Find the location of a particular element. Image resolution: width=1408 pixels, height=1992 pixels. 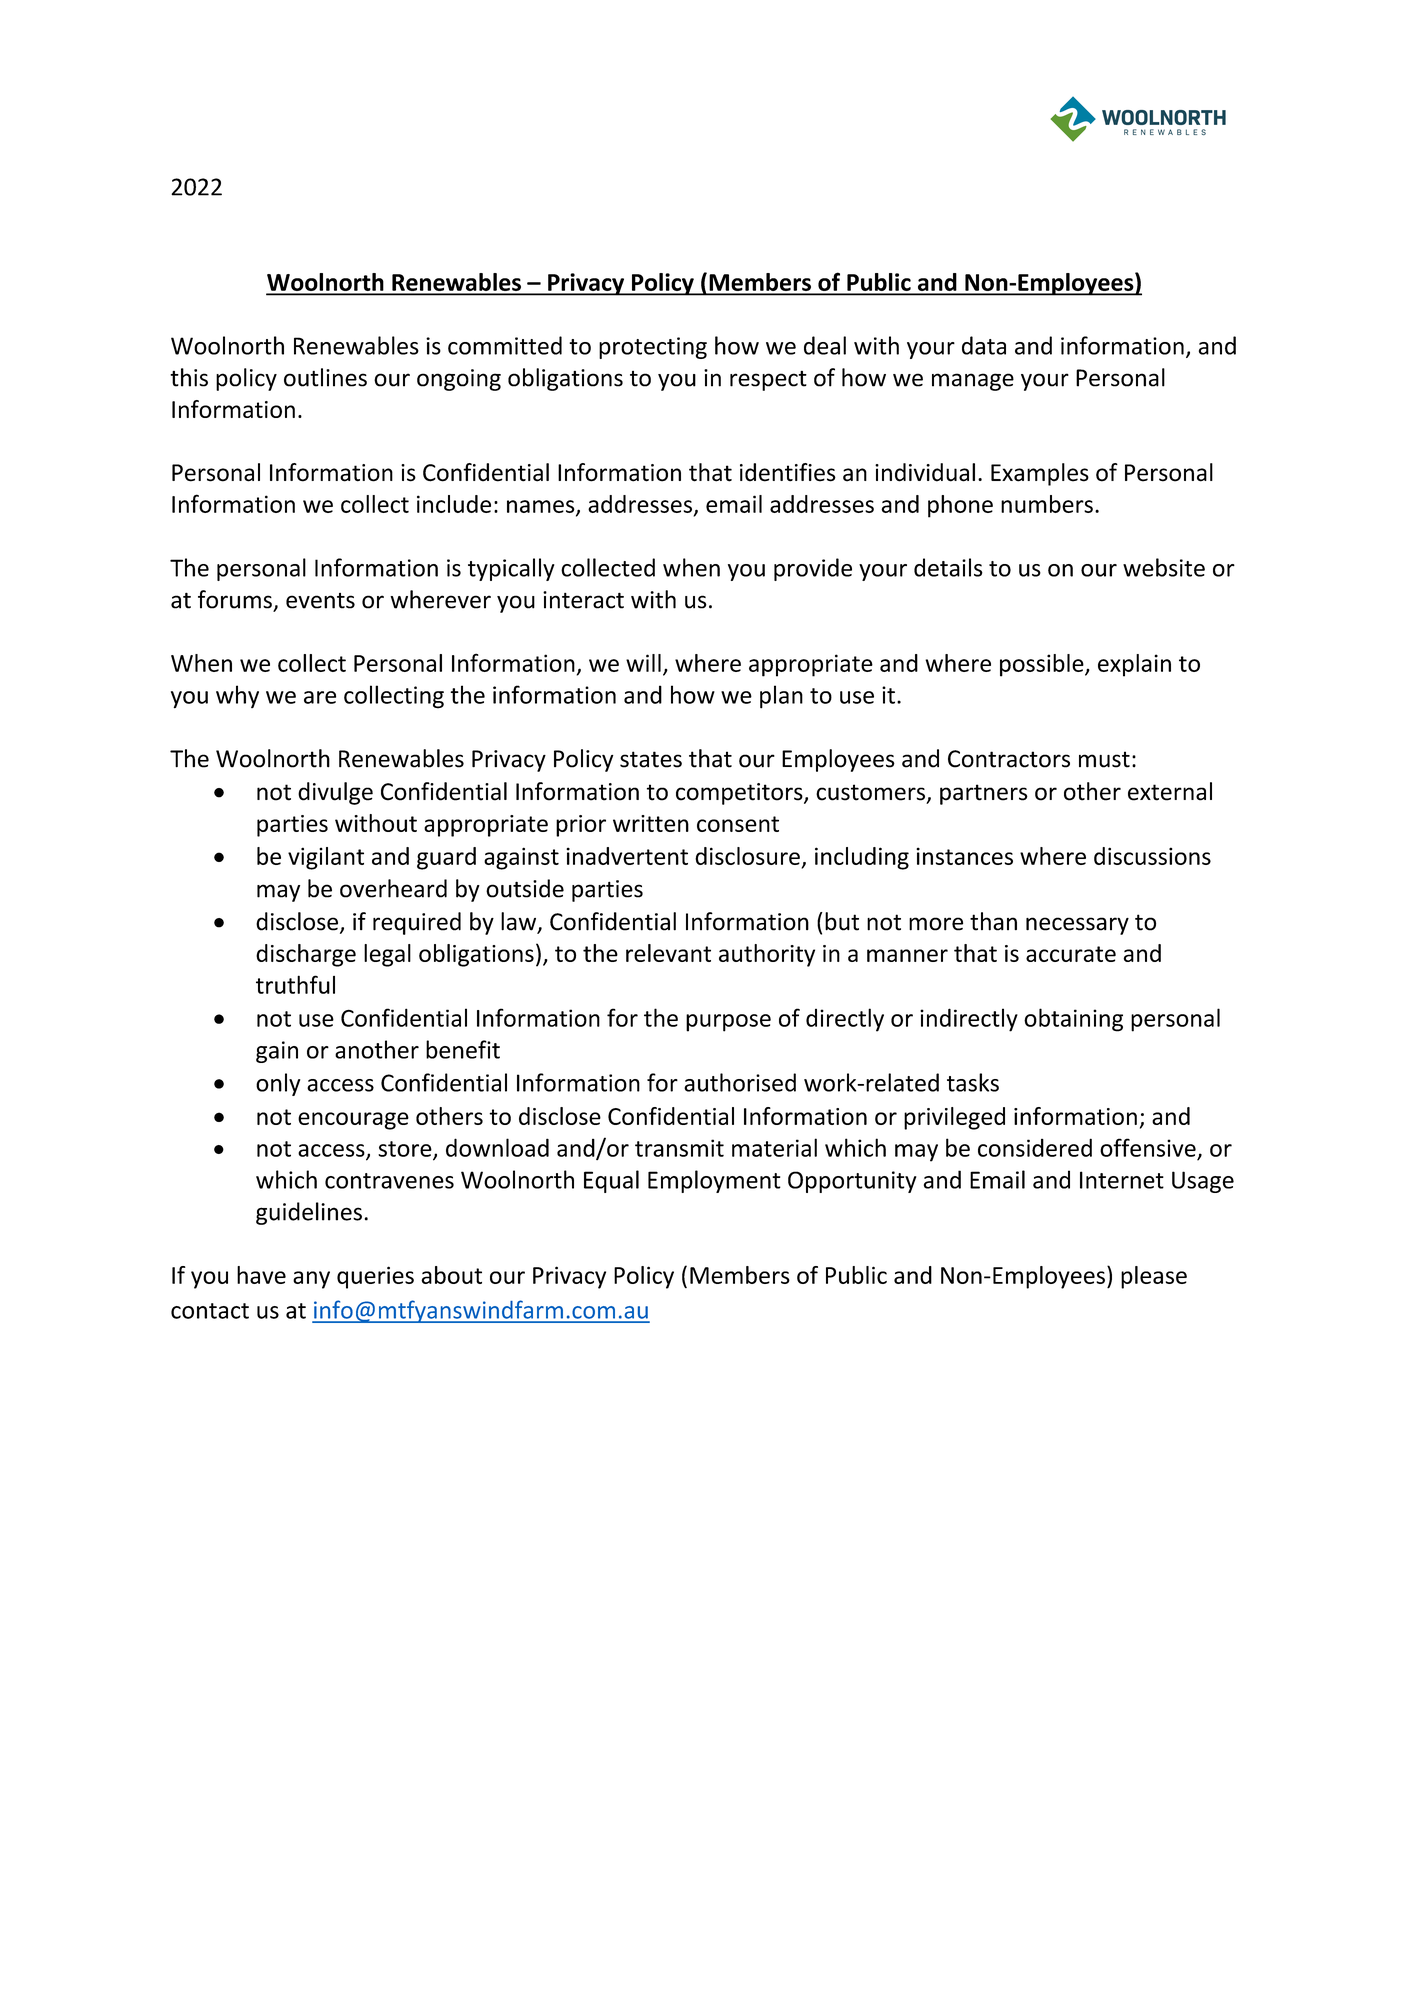

vigilant is located at coordinates (326, 858).
